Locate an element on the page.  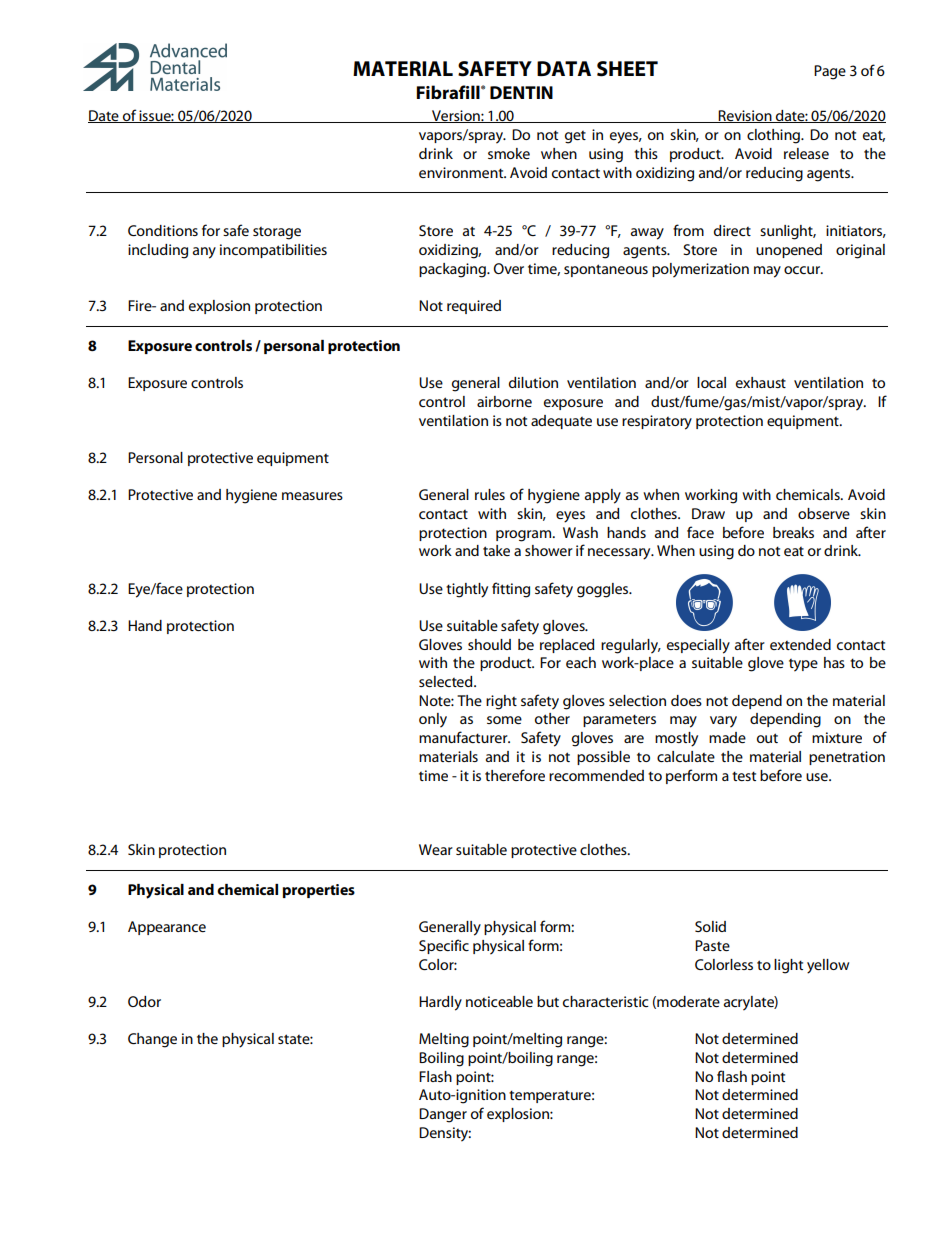
storage is located at coordinates (277, 233).
